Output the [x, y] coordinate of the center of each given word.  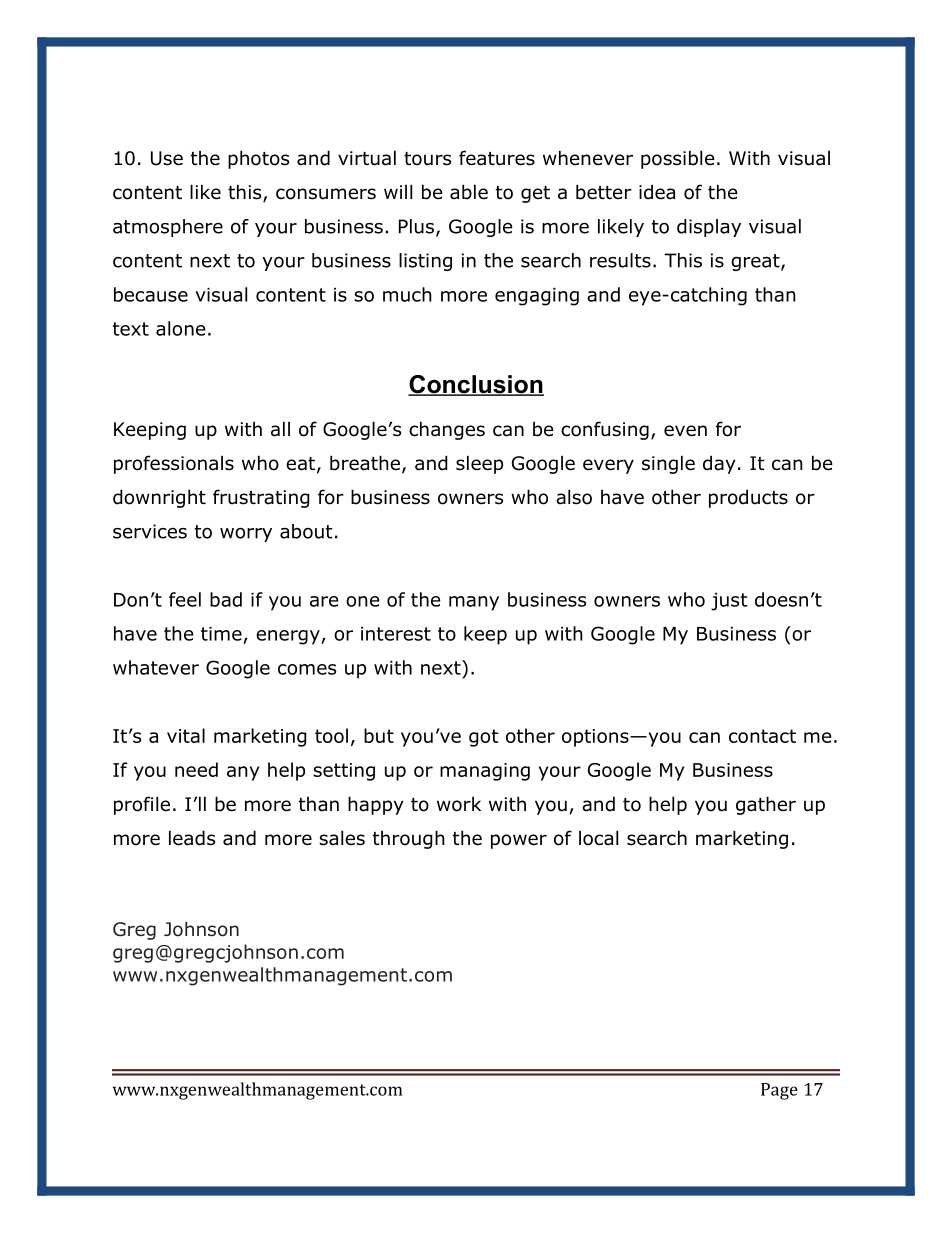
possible [678, 159]
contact [762, 736]
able [469, 192]
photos [258, 159]
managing [485, 772]
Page [779, 1091]
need [196, 769]
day [719, 464]
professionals [174, 464]
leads [192, 838]
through [409, 839]
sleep [479, 464]
